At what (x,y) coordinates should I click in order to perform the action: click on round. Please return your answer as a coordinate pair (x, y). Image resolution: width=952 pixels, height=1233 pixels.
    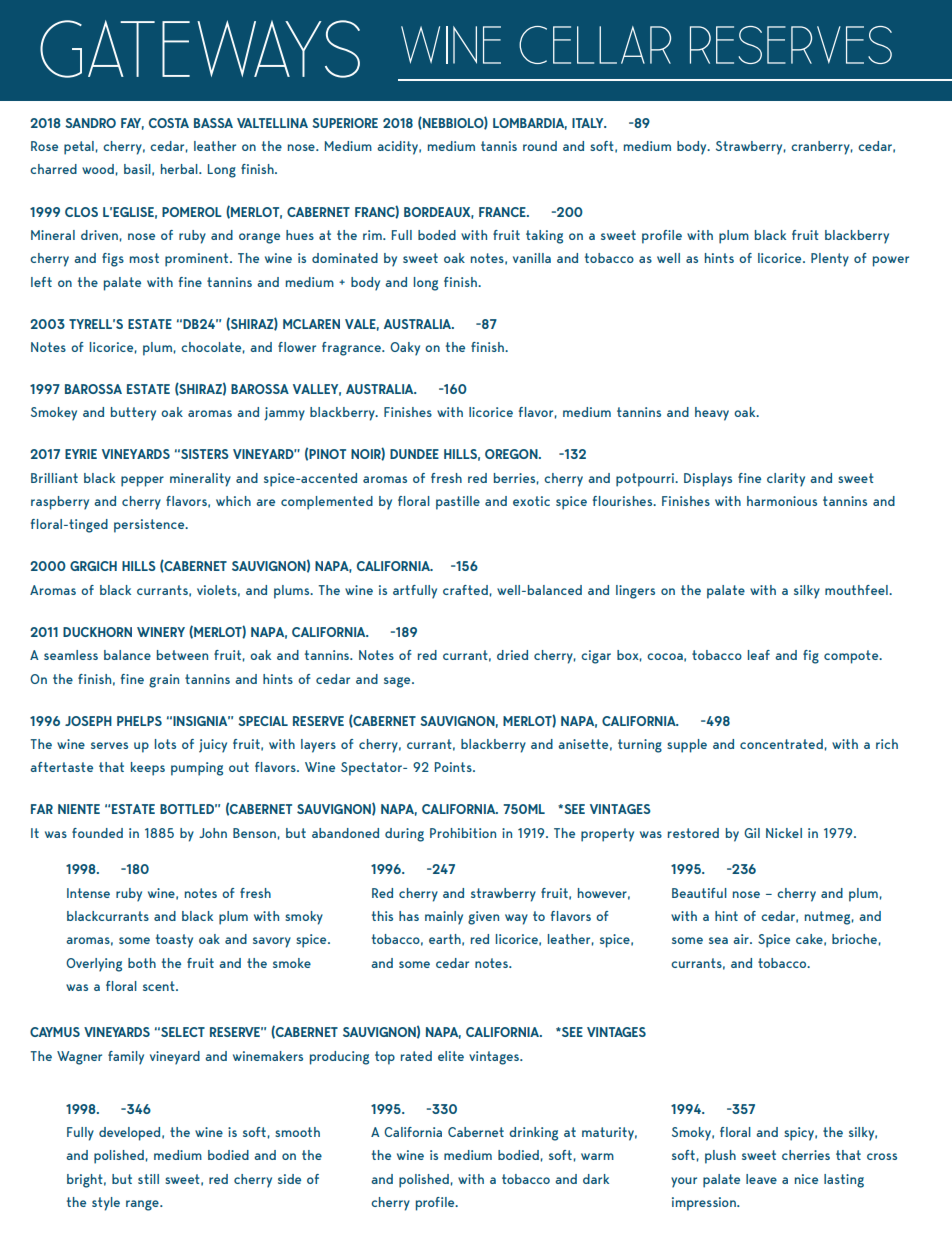
    Looking at the image, I should click on (540, 146).
